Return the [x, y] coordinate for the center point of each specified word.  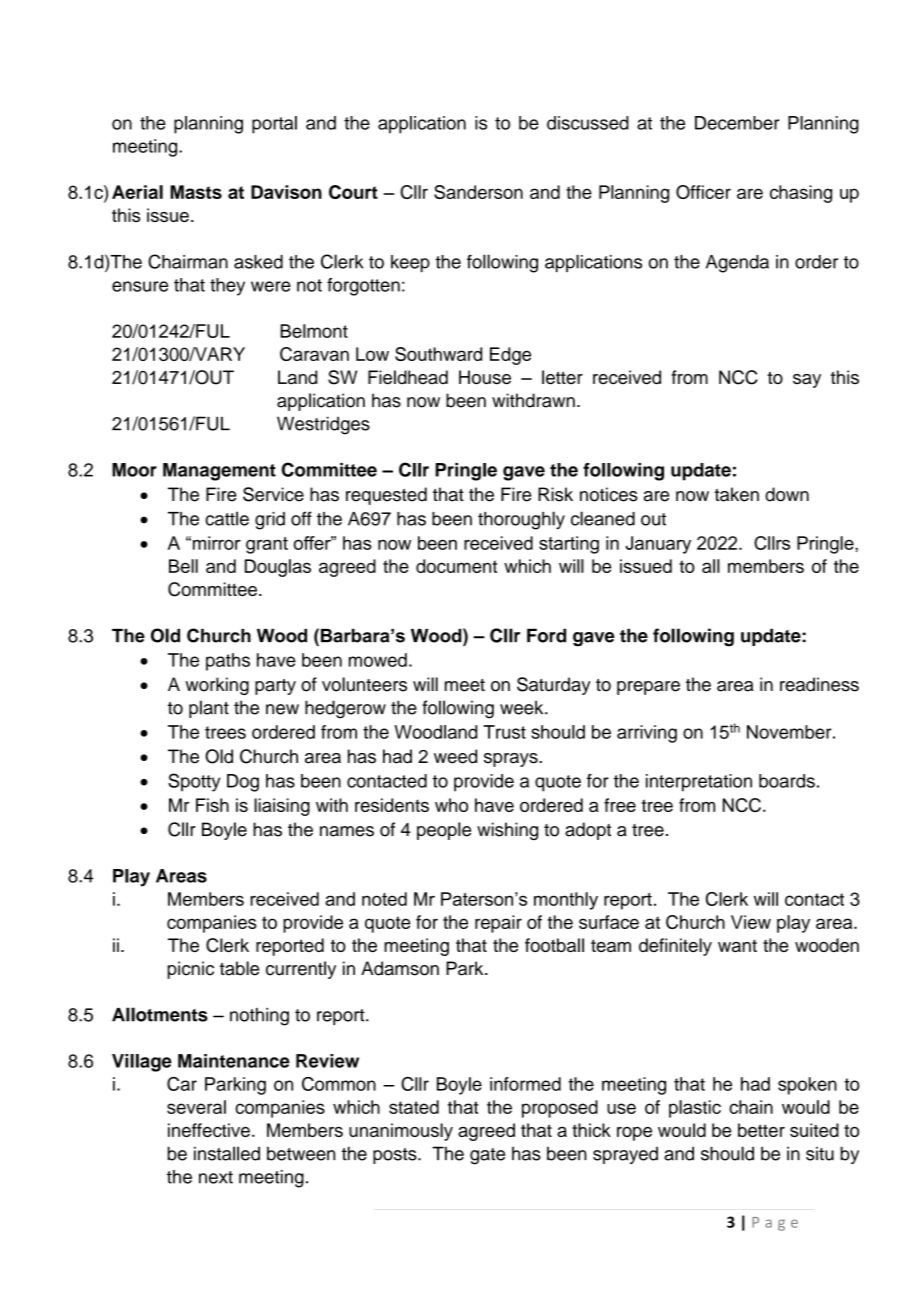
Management [219, 472]
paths [228, 662]
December [737, 123]
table [239, 968]
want [737, 946]
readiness [819, 684]
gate [487, 1156]
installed [227, 1153]
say [807, 381]
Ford [546, 635]
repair [498, 924]
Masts [196, 192]
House [485, 377]
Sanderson [478, 192]
